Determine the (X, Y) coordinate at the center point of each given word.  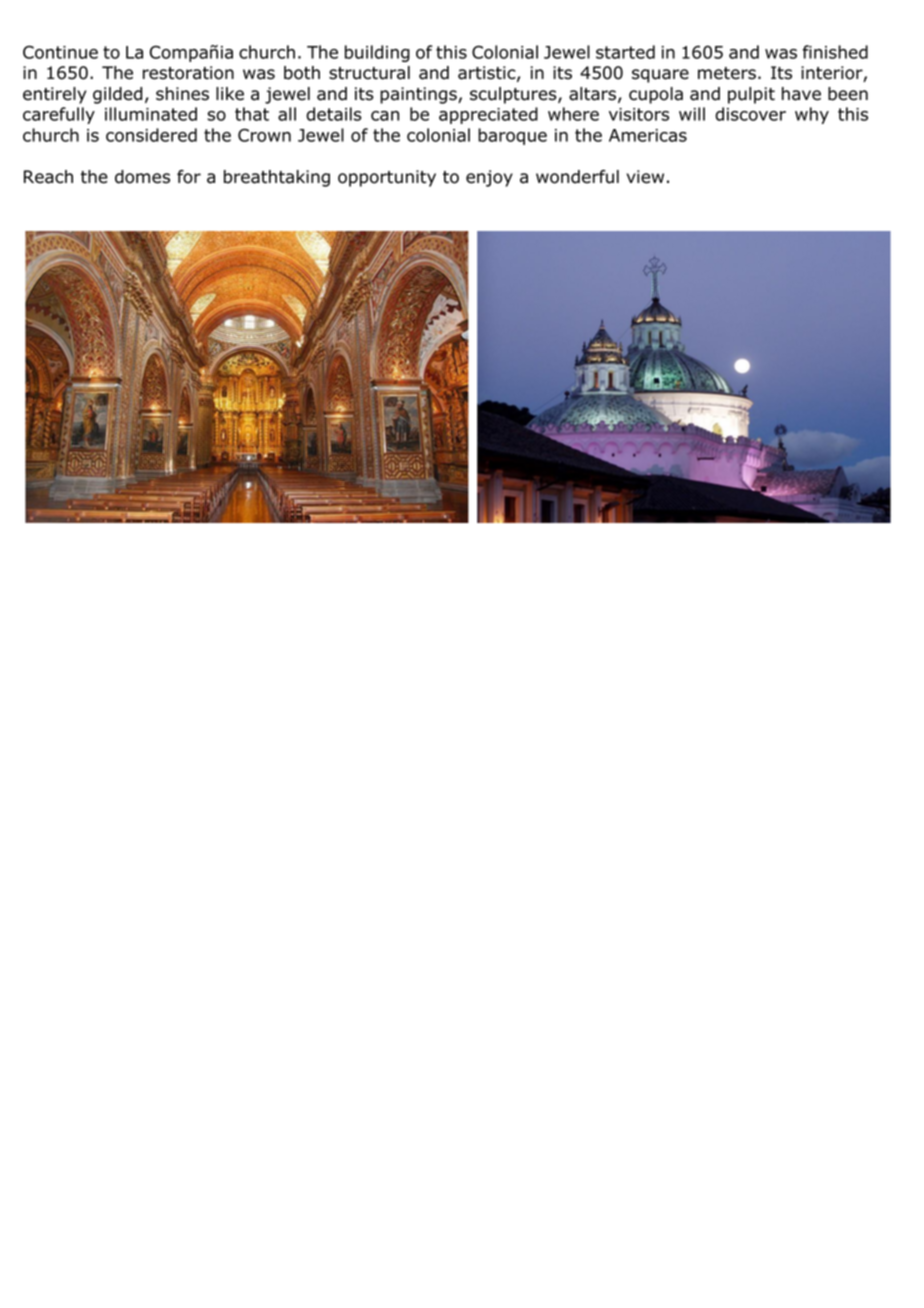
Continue (60, 52)
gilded (117, 95)
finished (835, 52)
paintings (419, 95)
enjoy (489, 178)
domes (142, 177)
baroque (512, 136)
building (377, 53)
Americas (648, 135)
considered (151, 135)
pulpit (751, 95)
